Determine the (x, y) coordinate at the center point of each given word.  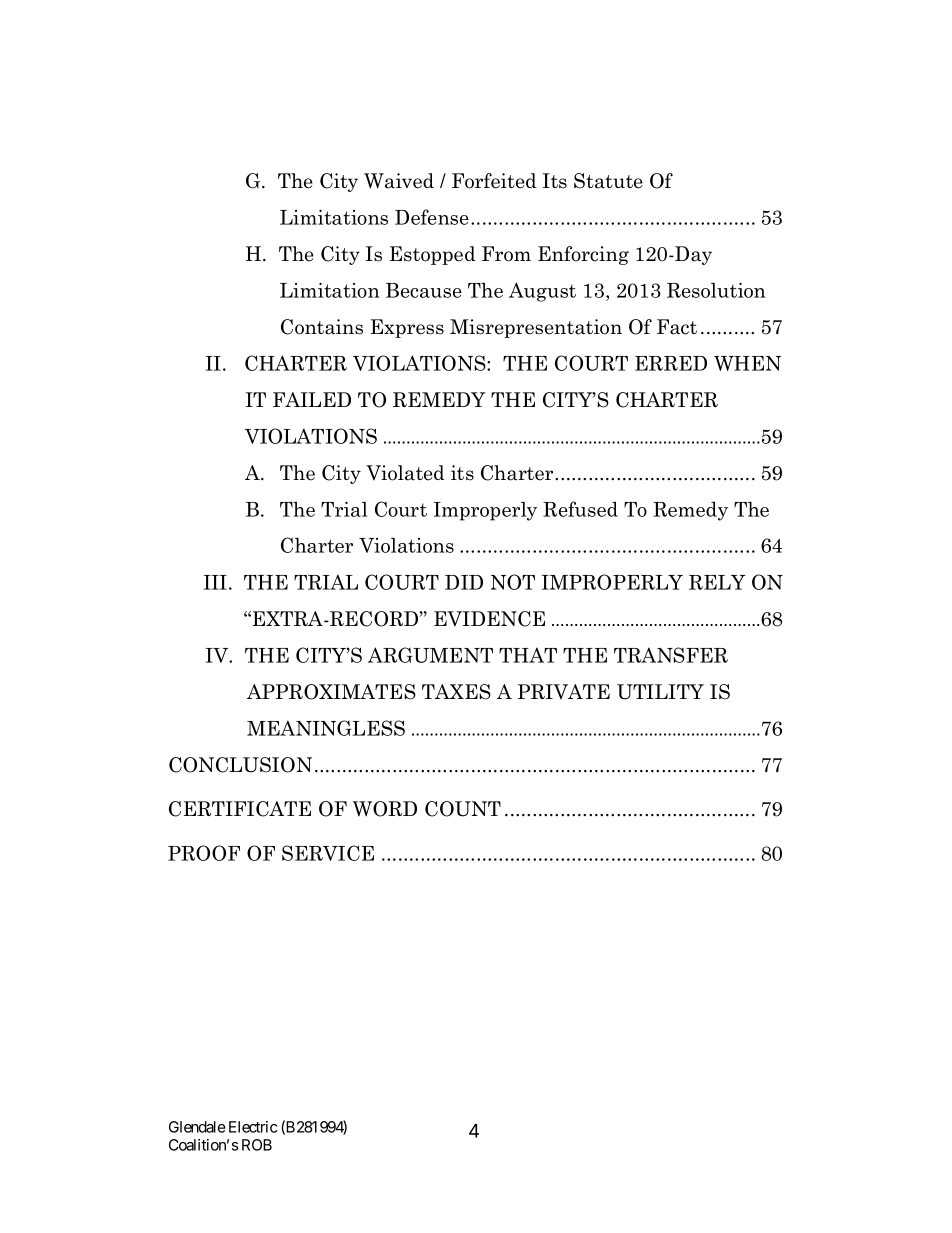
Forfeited (494, 181)
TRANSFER (671, 655)
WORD (385, 809)
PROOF (204, 853)
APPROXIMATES (331, 692)
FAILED (312, 399)
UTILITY (660, 692)
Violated (405, 473)
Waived (399, 181)
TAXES (456, 692)
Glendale (197, 1127)
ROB (257, 1145)
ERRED (671, 363)
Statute (608, 181)
